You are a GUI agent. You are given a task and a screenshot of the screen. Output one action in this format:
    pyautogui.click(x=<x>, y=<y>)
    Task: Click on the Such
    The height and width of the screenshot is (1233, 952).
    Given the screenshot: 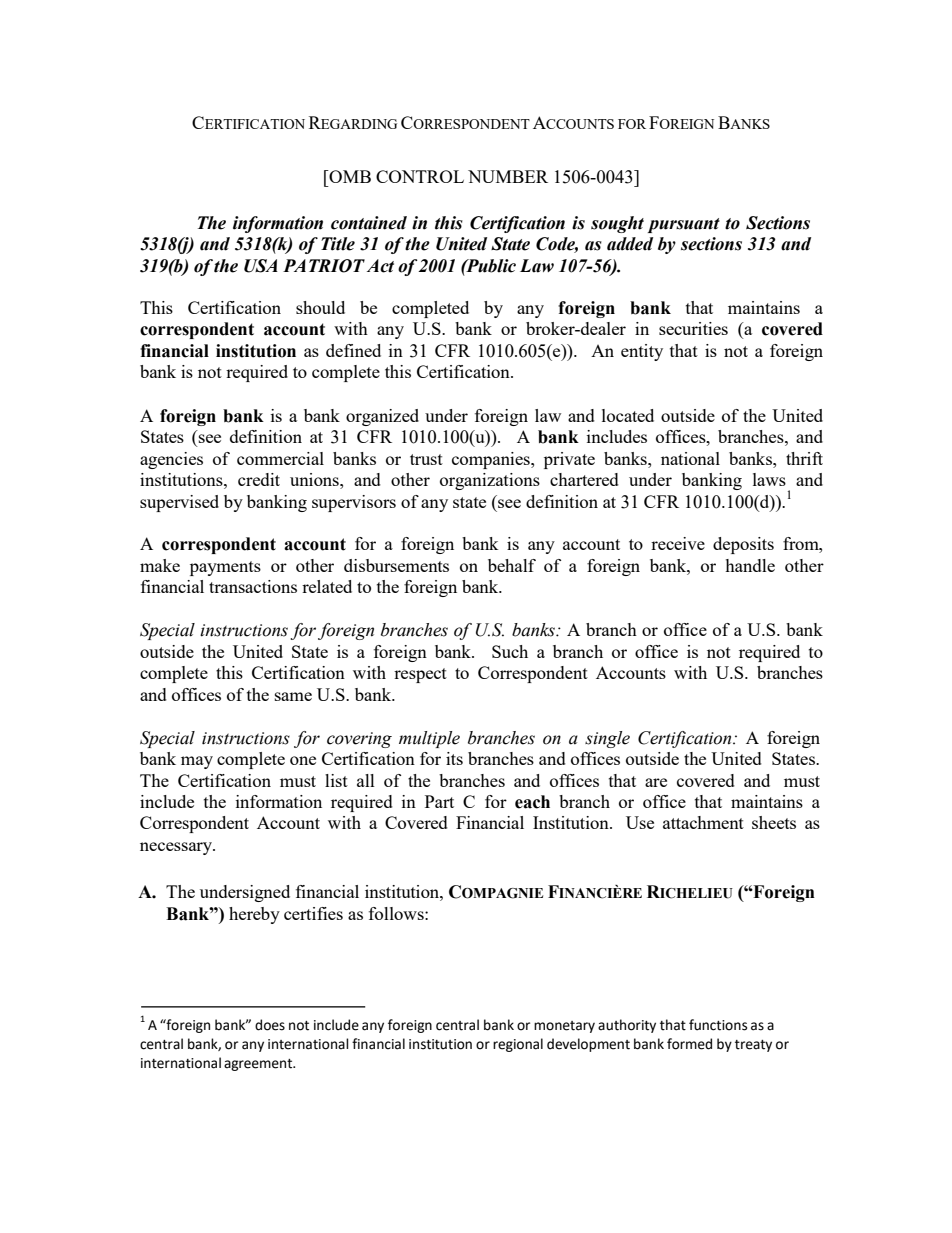 What is the action you would take?
    pyautogui.click(x=510, y=651)
